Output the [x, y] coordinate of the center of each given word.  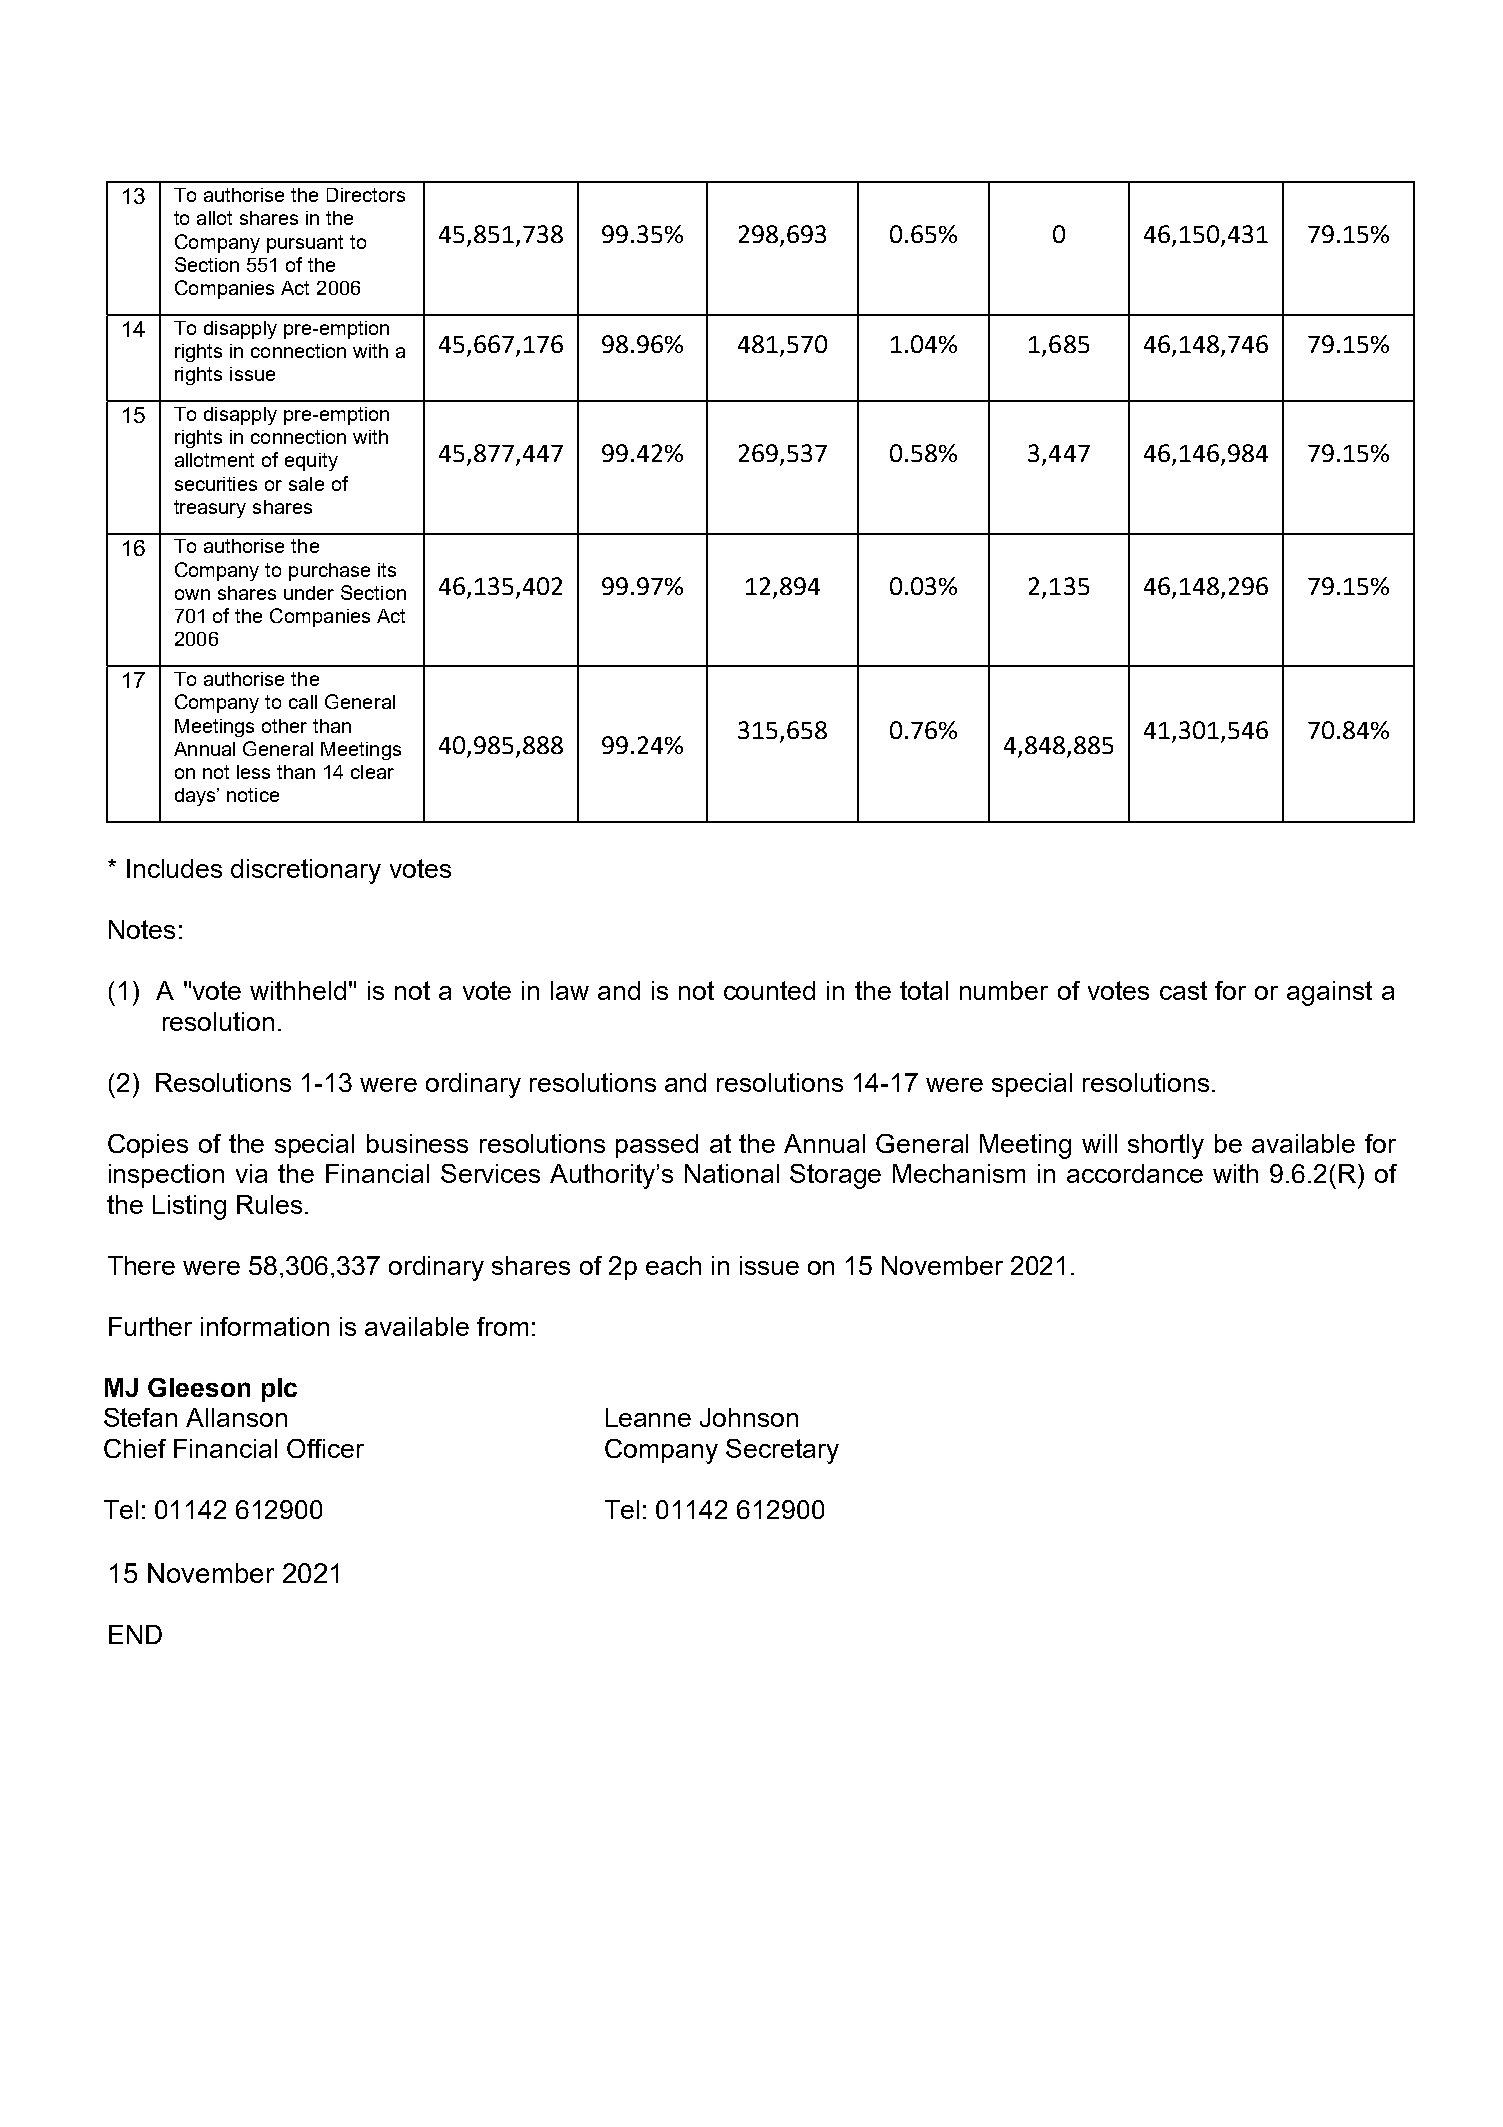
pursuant [305, 244]
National [732, 1173]
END [135, 1634]
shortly [1166, 1146]
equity [311, 462]
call [303, 702]
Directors [366, 195]
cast [1183, 990]
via [251, 1173]
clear [372, 772]
